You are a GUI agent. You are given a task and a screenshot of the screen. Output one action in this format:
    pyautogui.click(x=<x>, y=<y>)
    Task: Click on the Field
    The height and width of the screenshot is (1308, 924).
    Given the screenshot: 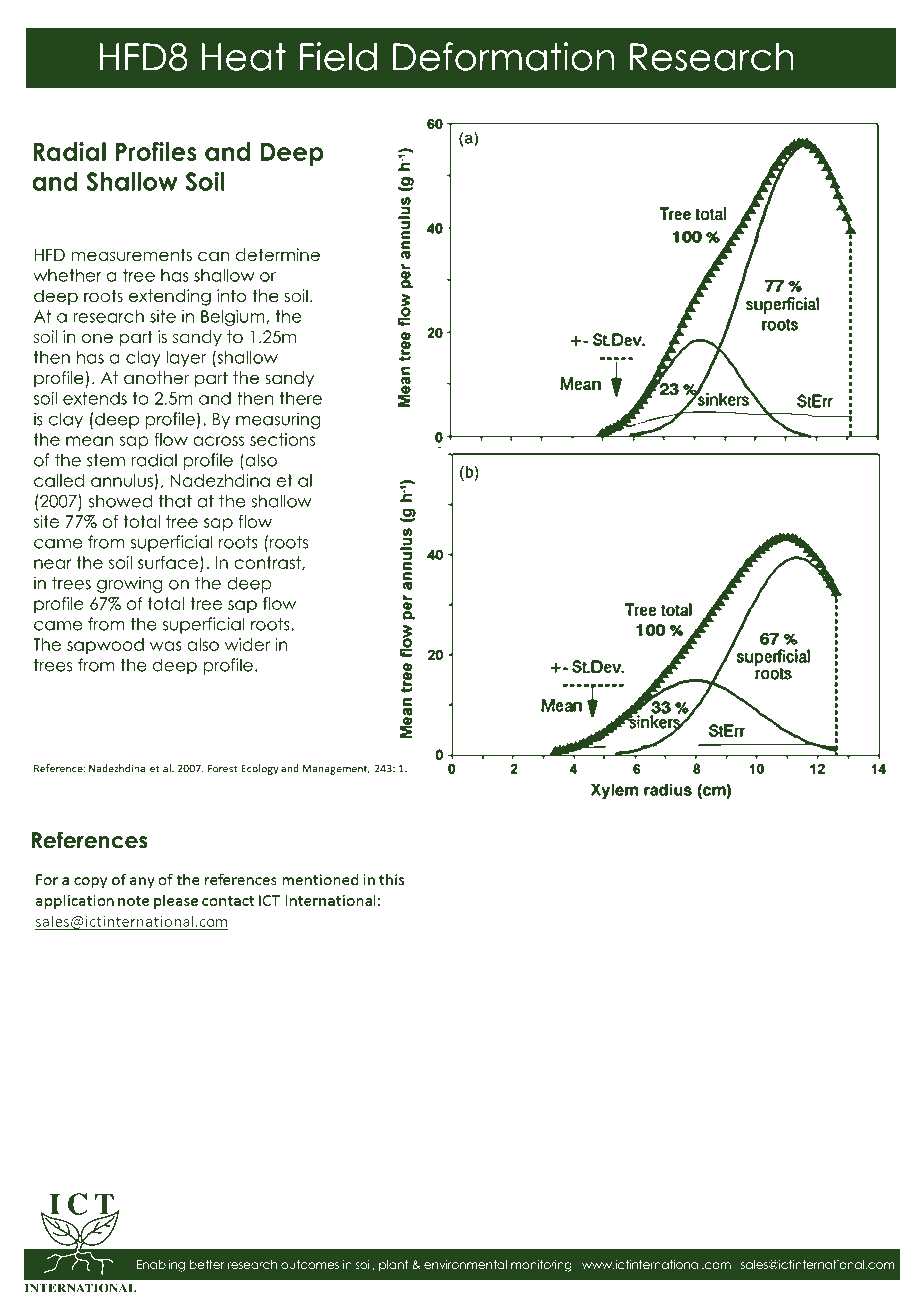 What is the action you would take?
    pyautogui.click(x=338, y=56)
